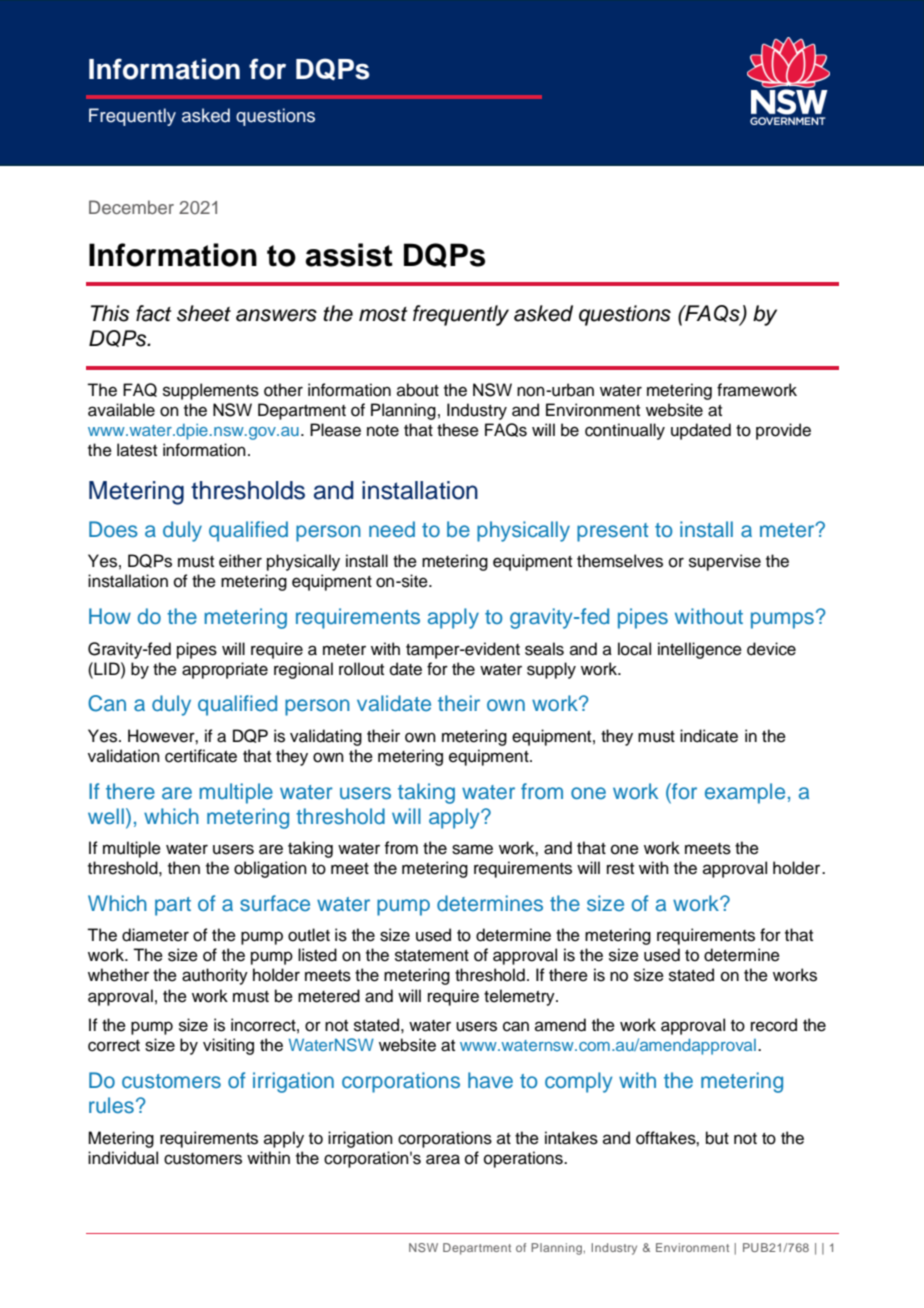 This screenshot has height=1308, width=924. What do you see at coordinates (361, 669) in the screenshot?
I see `rollout` at bounding box center [361, 669].
